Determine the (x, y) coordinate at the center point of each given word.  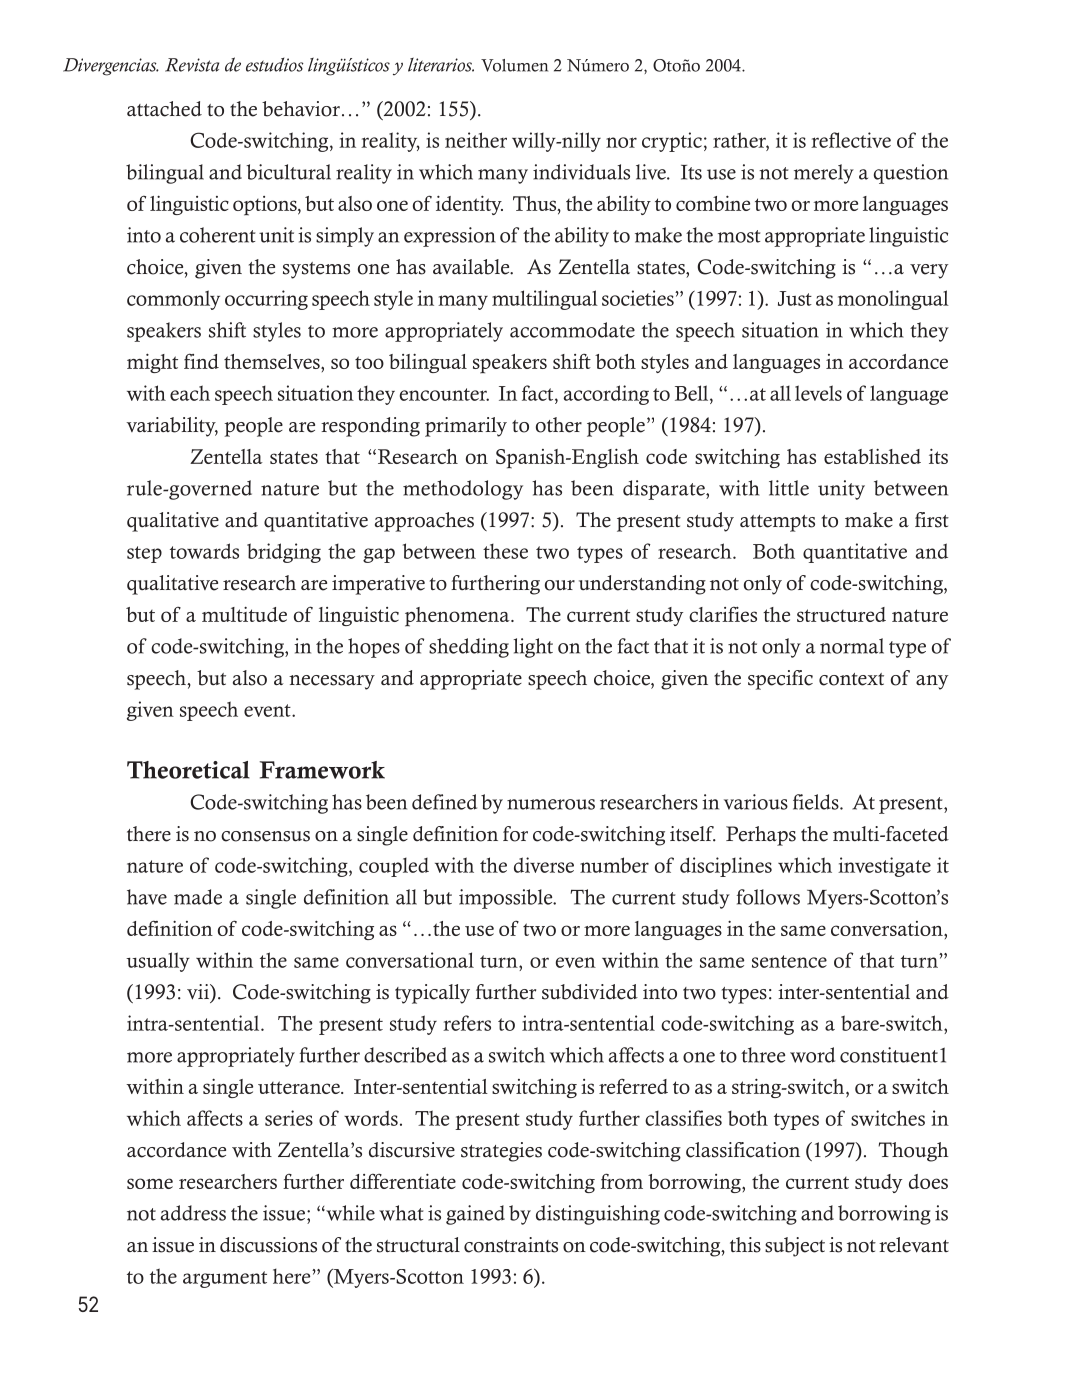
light (533, 648)
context (851, 679)
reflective (851, 140)
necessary (332, 682)
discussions (268, 1245)
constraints (511, 1245)
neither (476, 140)
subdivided (590, 992)
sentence (789, 961)
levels (818, 393)
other (559, 425)
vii (199, 993)
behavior (301, 109)
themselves (273, 361)
